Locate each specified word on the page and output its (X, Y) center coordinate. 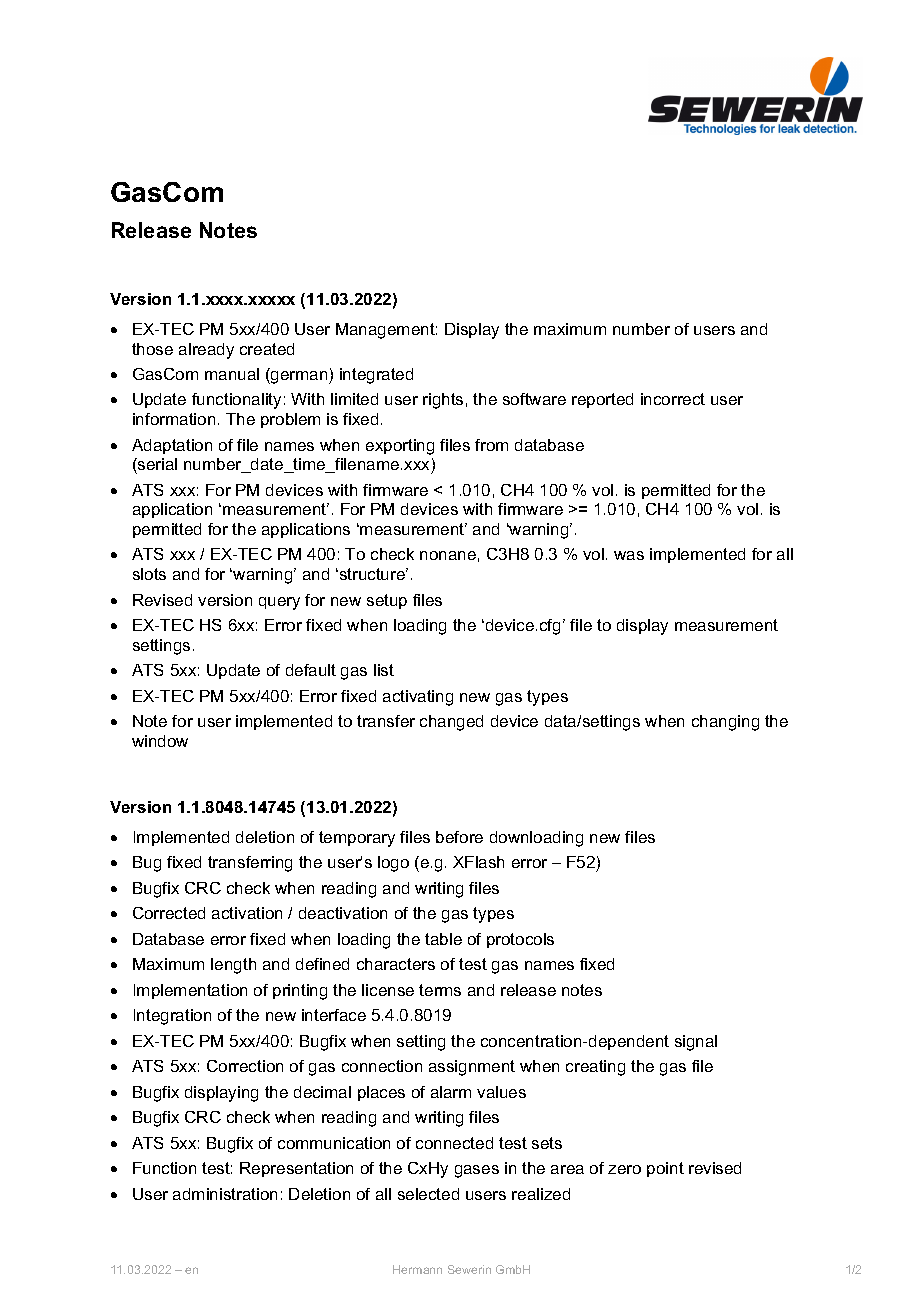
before (459, 837)
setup (387, 601)
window (160, 741)
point (665, 1169)
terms (440, 990)
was (629, 555)
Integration (172, 1017)
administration (225, 1194)
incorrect (673, 399)
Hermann (417, 1269)
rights (443, 401)
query (279, 603)
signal (696, 1043)
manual (232, 374)
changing (725, 723)
